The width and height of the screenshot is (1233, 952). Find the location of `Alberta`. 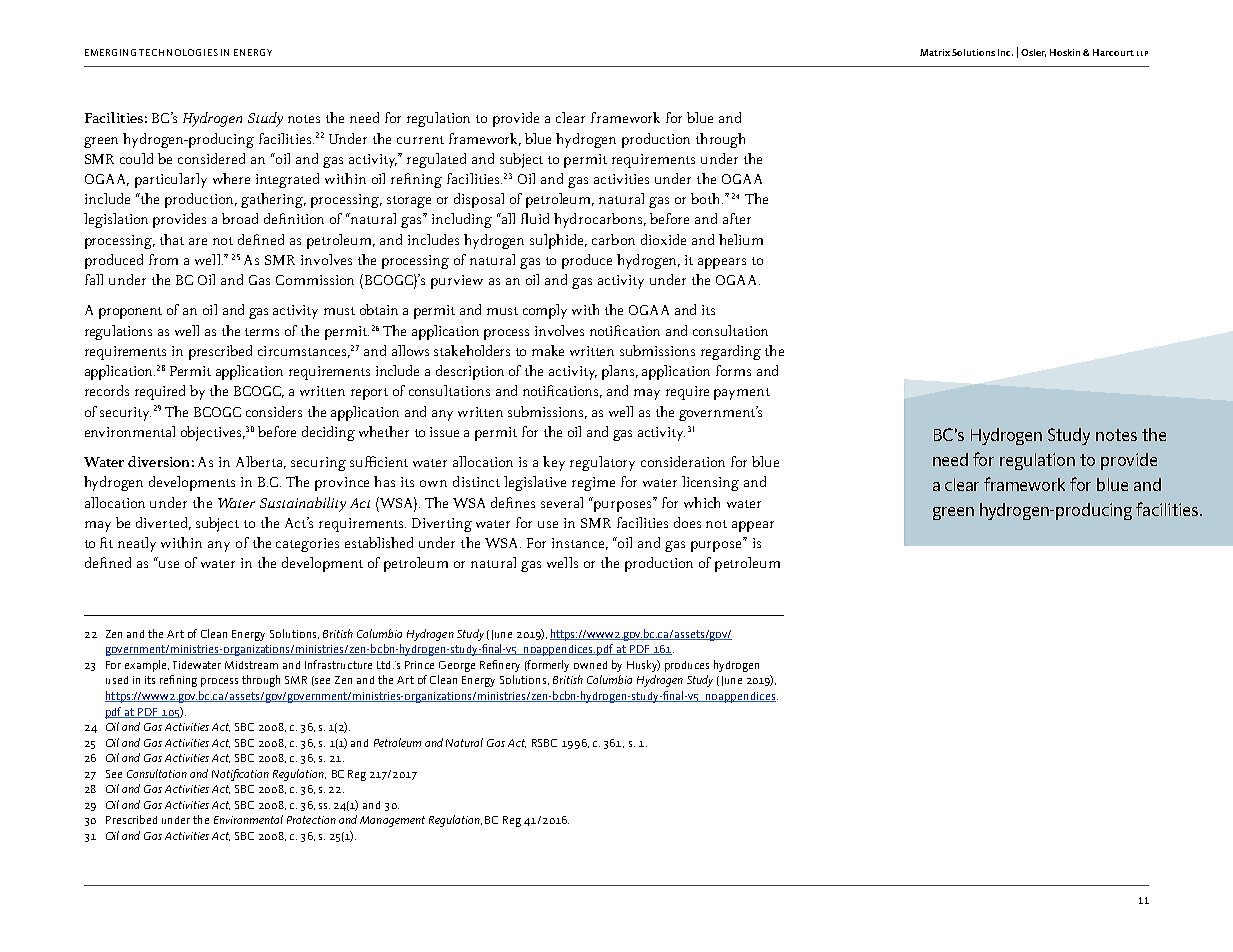

Alberta is located at coordinates (261, 462).
